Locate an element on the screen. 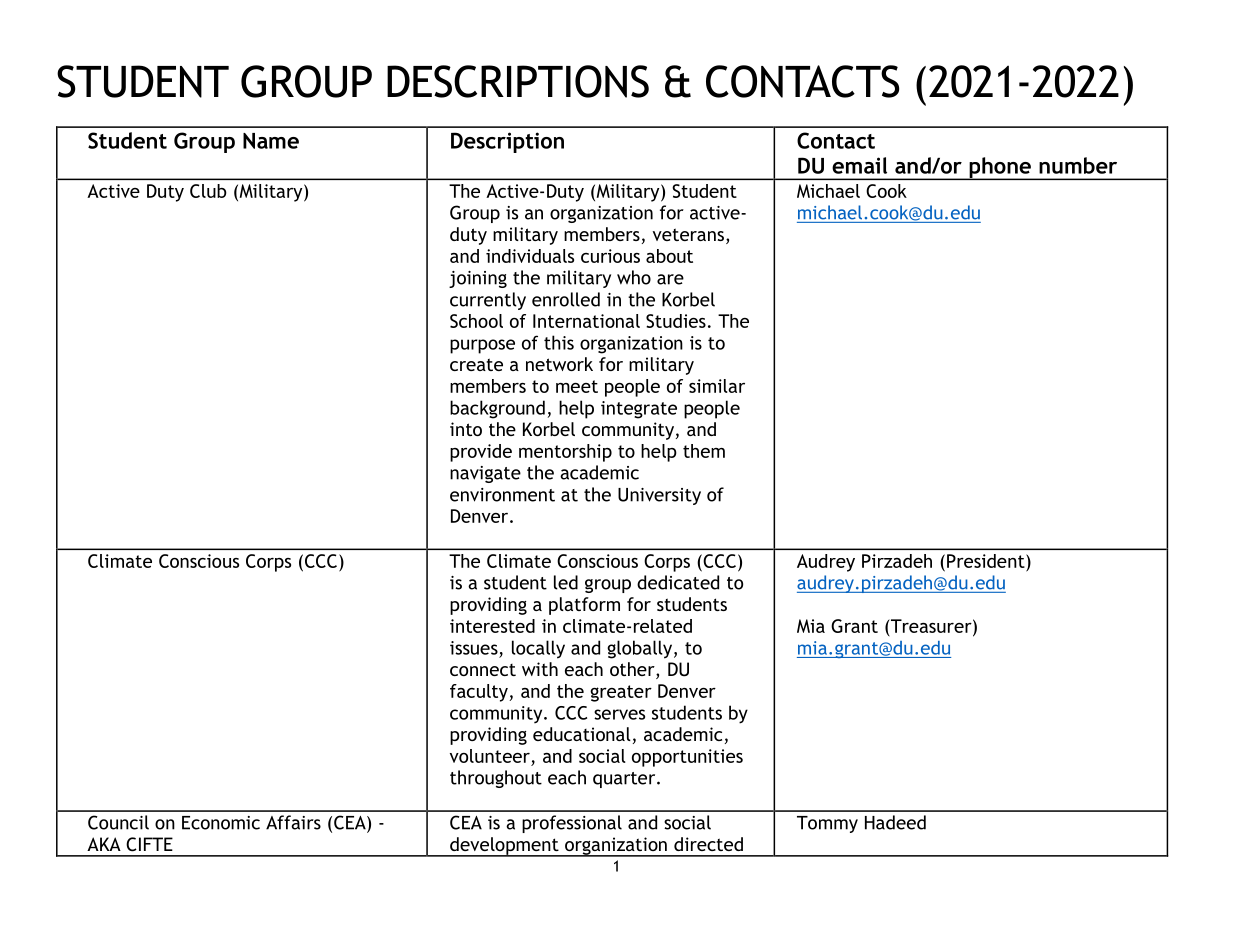 The height and width of the screenshot is (952, 1233). phone is located at coordinates (1000, 168).
